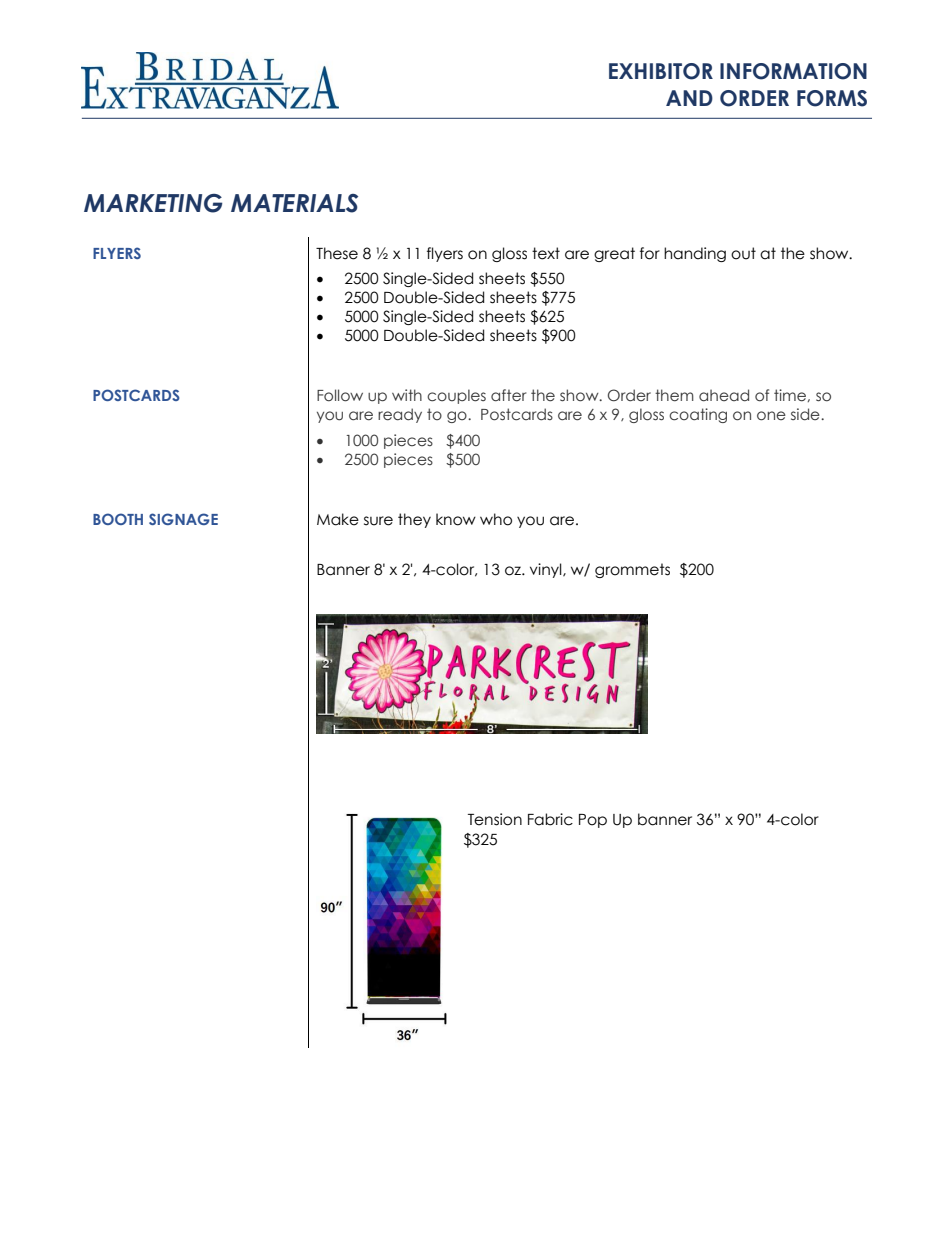 The height and width of the screenshot is (1233, 952). Describe the element at coordinates (456, 396) in the screenshot. I see `couples` at that location.
